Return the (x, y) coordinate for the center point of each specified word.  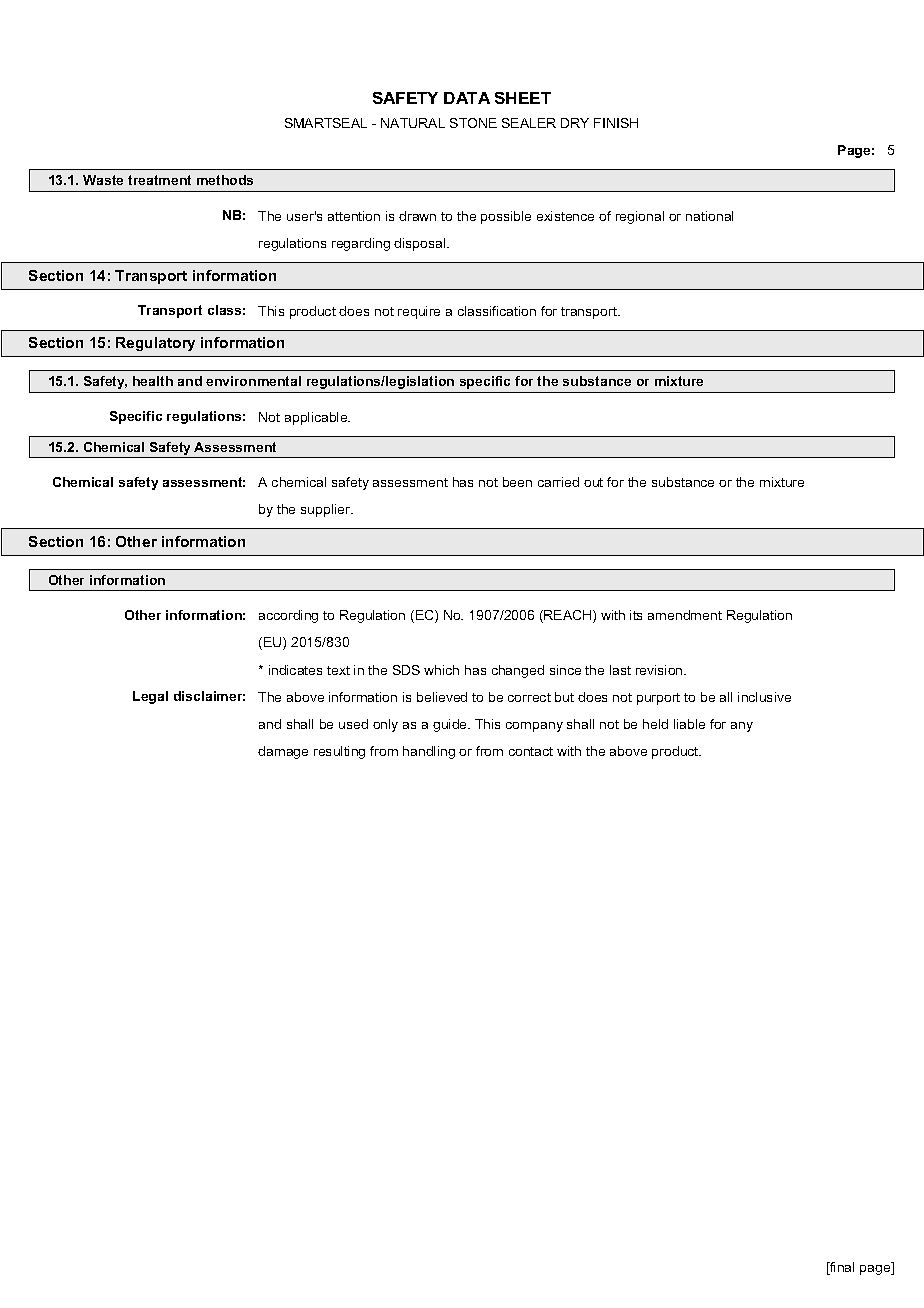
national (709, 216)
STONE (473, 123)
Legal (150, 697)
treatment (159, 180)
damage (283, 752)
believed (442, 697)
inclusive (764, 697)
